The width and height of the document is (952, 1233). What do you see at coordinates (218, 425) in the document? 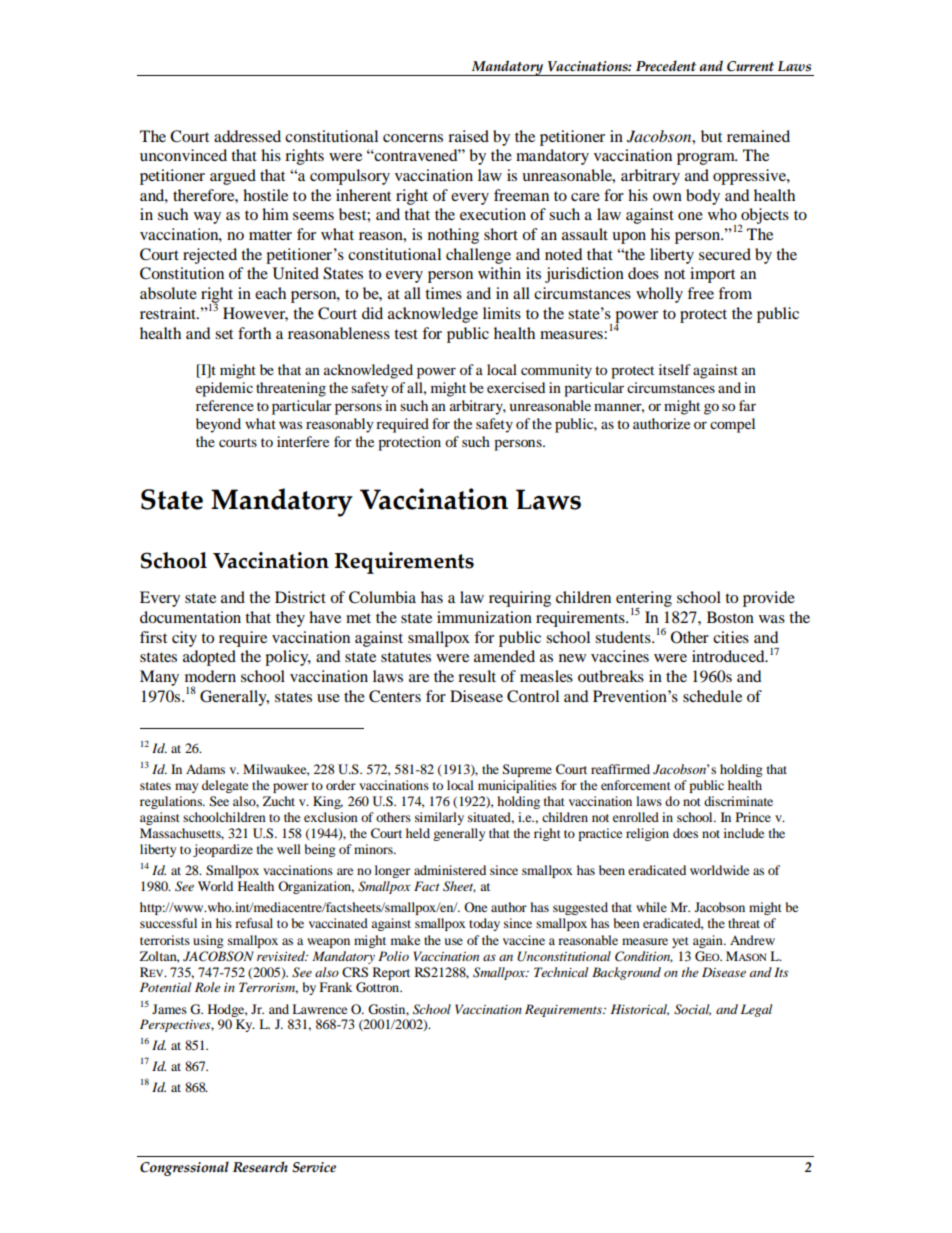
I see `beyond` at bounding box center [218, 425].
